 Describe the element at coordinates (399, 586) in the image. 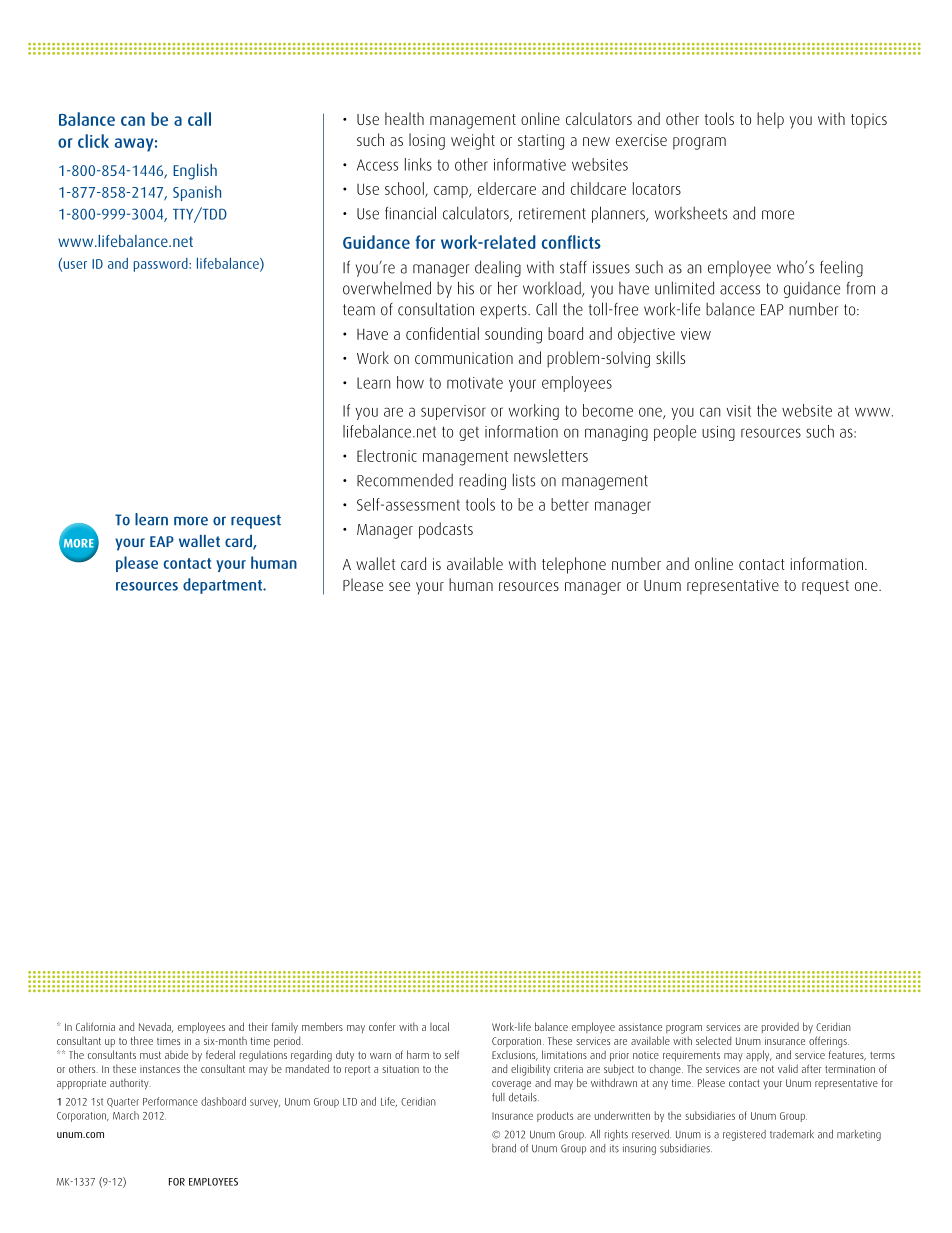

I see `see` at that location.
